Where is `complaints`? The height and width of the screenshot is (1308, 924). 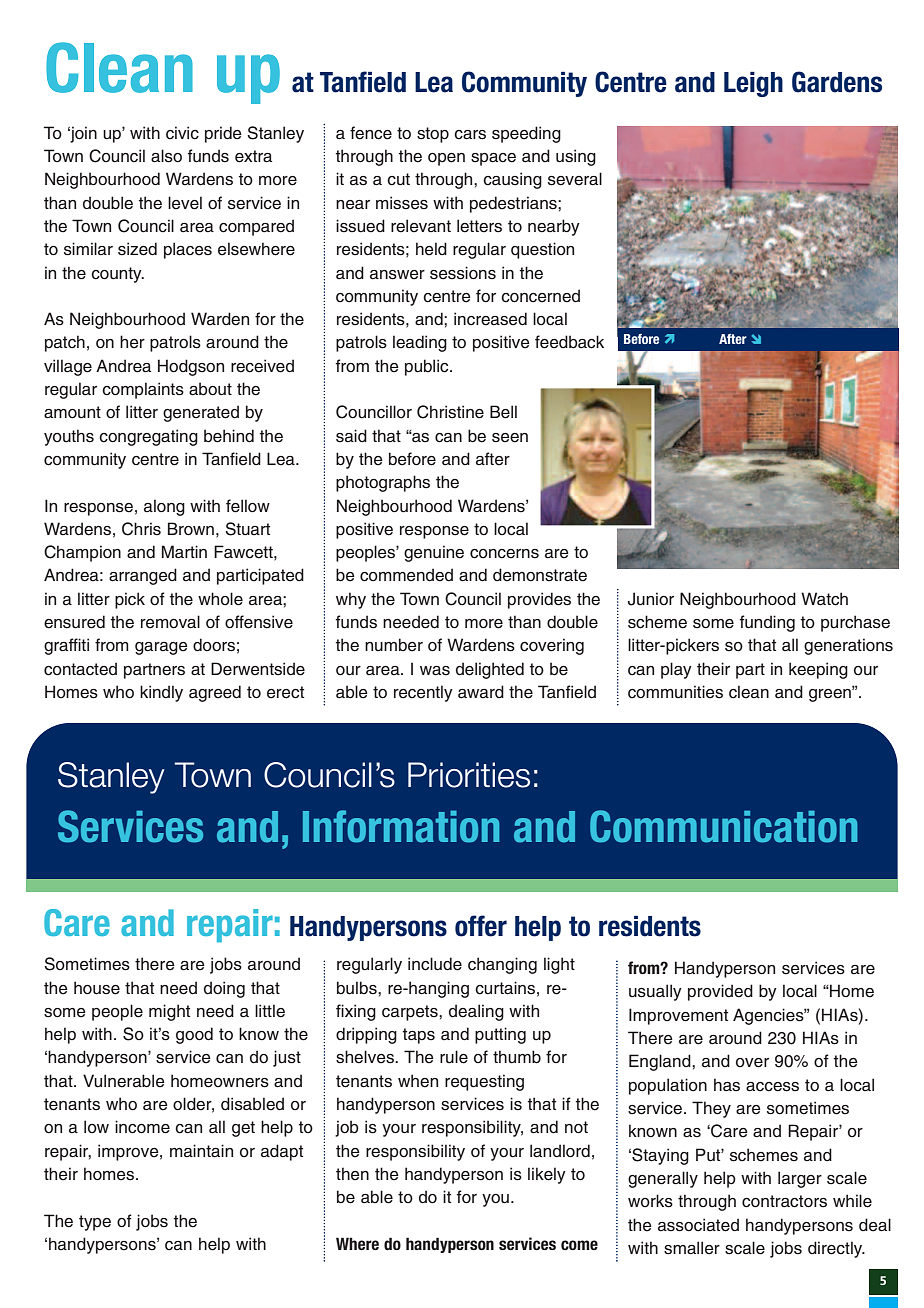
complaints is located at coordinates (143, 390).
